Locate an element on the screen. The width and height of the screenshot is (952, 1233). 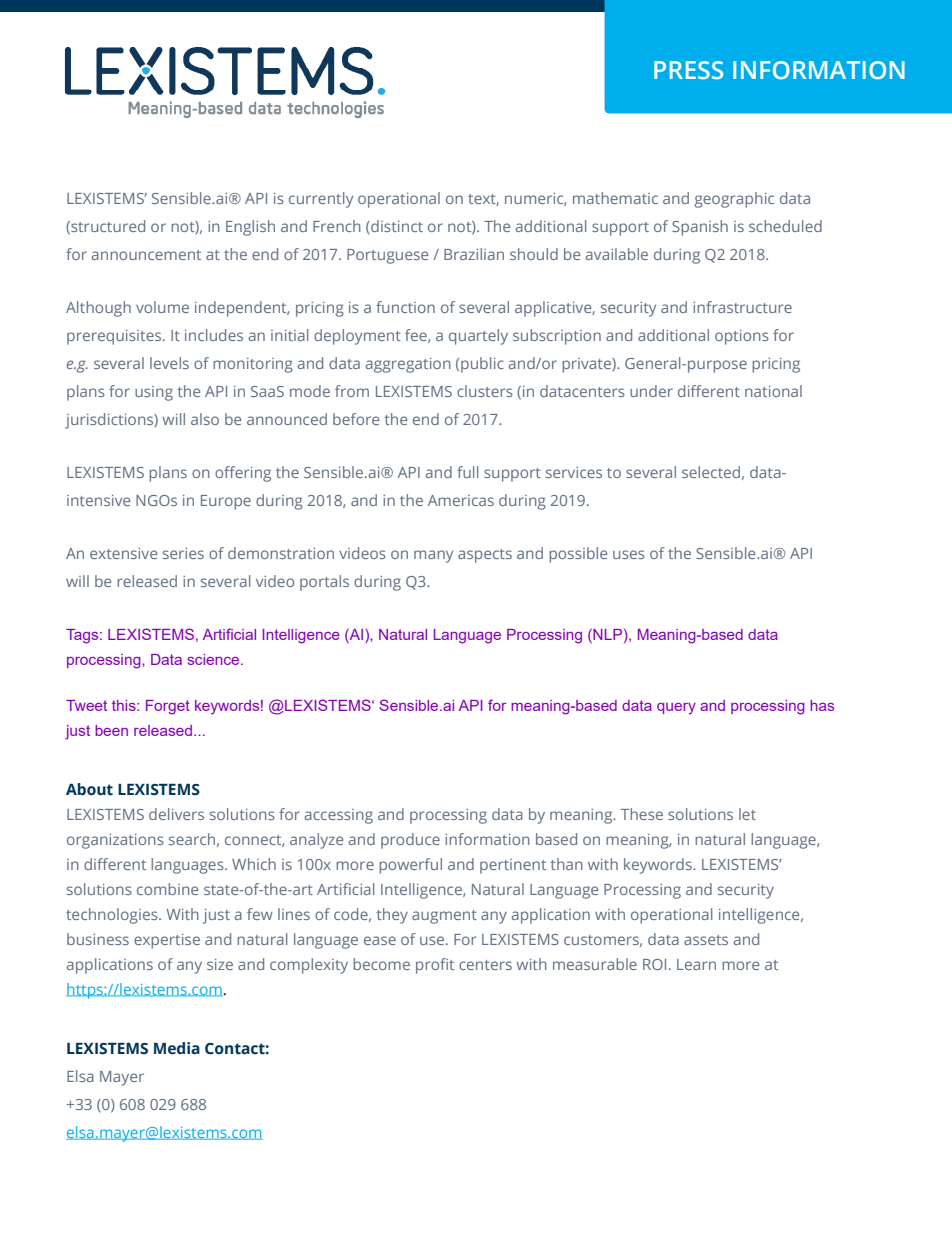
many is located at coordinates (433, 556).
